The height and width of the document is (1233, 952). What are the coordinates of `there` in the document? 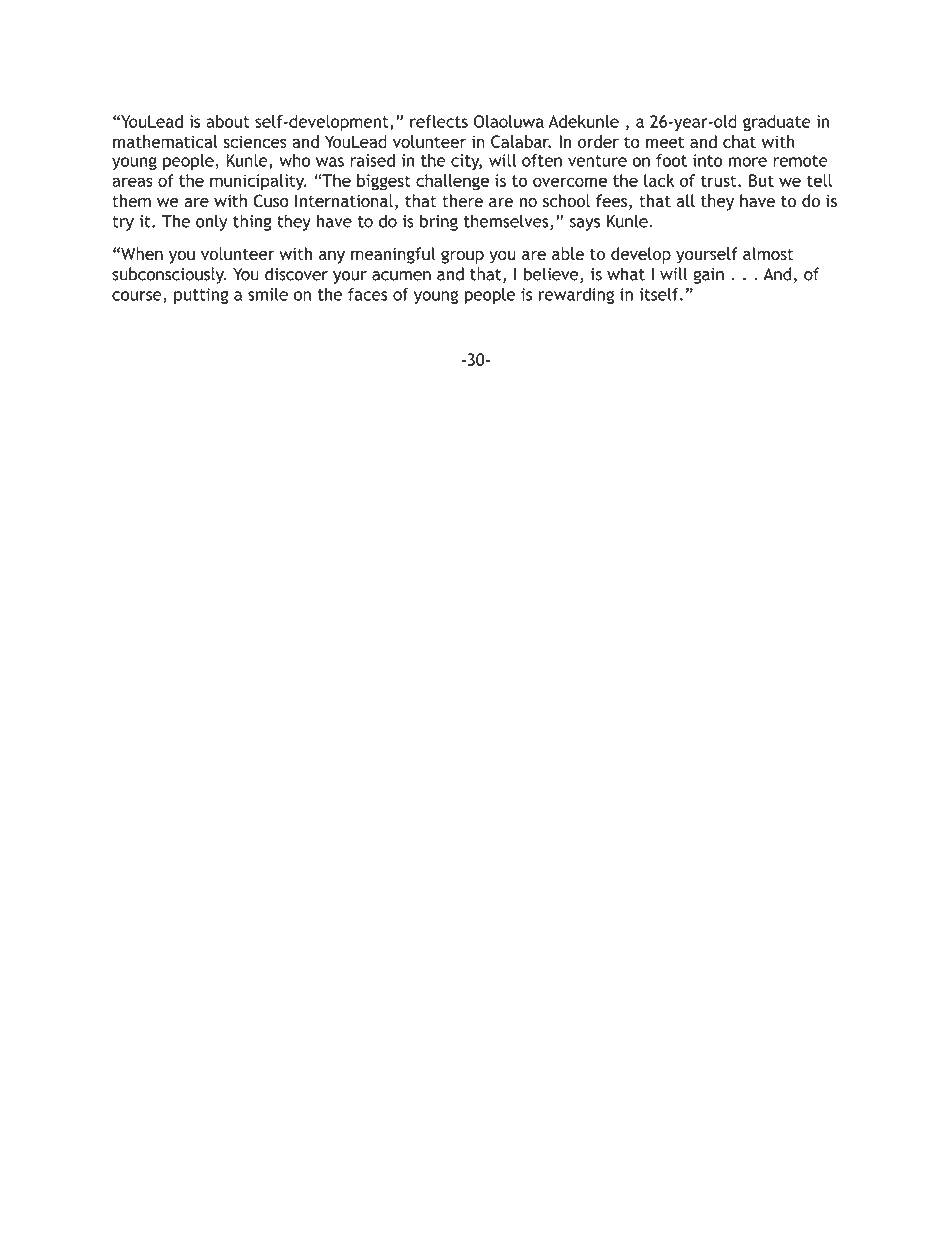 It's located at (462, 201).
